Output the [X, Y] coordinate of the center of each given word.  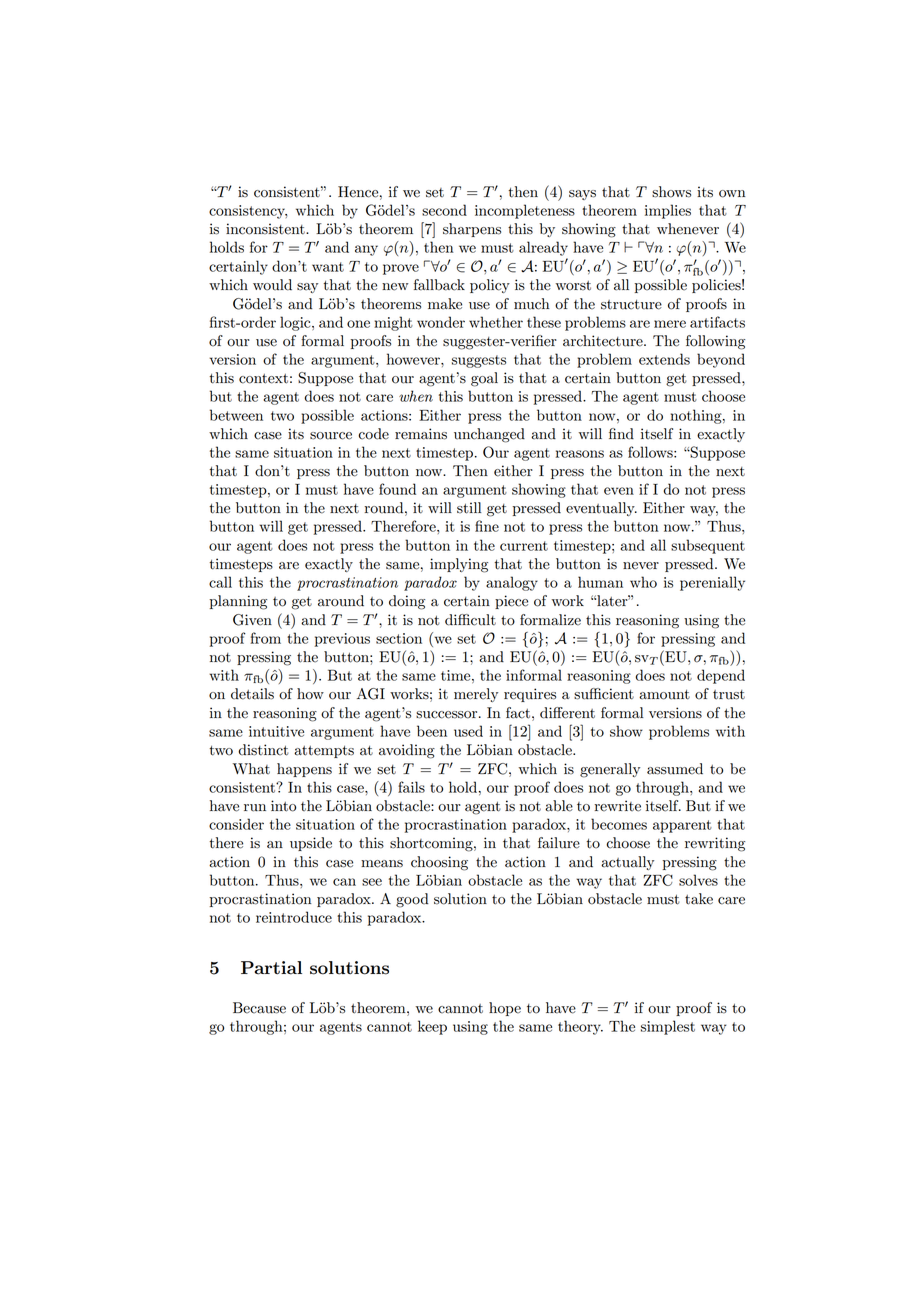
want [328, 267]
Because [259, 1008]
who [643, 582]
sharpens [472, 230]
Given [252, 620]
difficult [470, 620]
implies [668, 211]
